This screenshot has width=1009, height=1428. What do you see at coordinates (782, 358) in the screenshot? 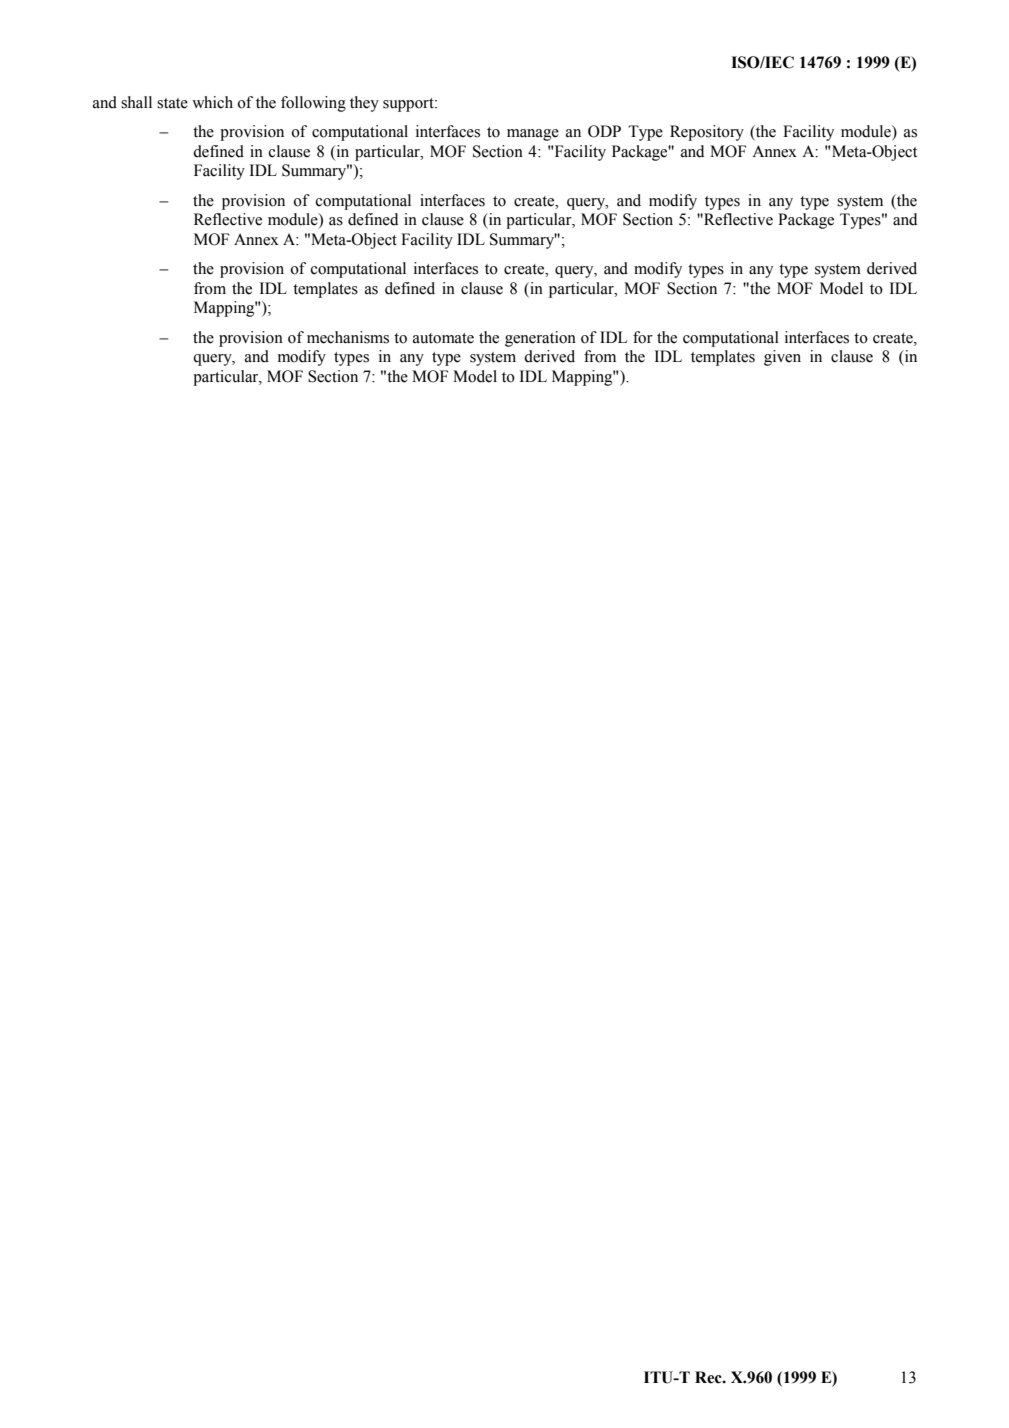
I see `given` at bounding box center [782, 358].
